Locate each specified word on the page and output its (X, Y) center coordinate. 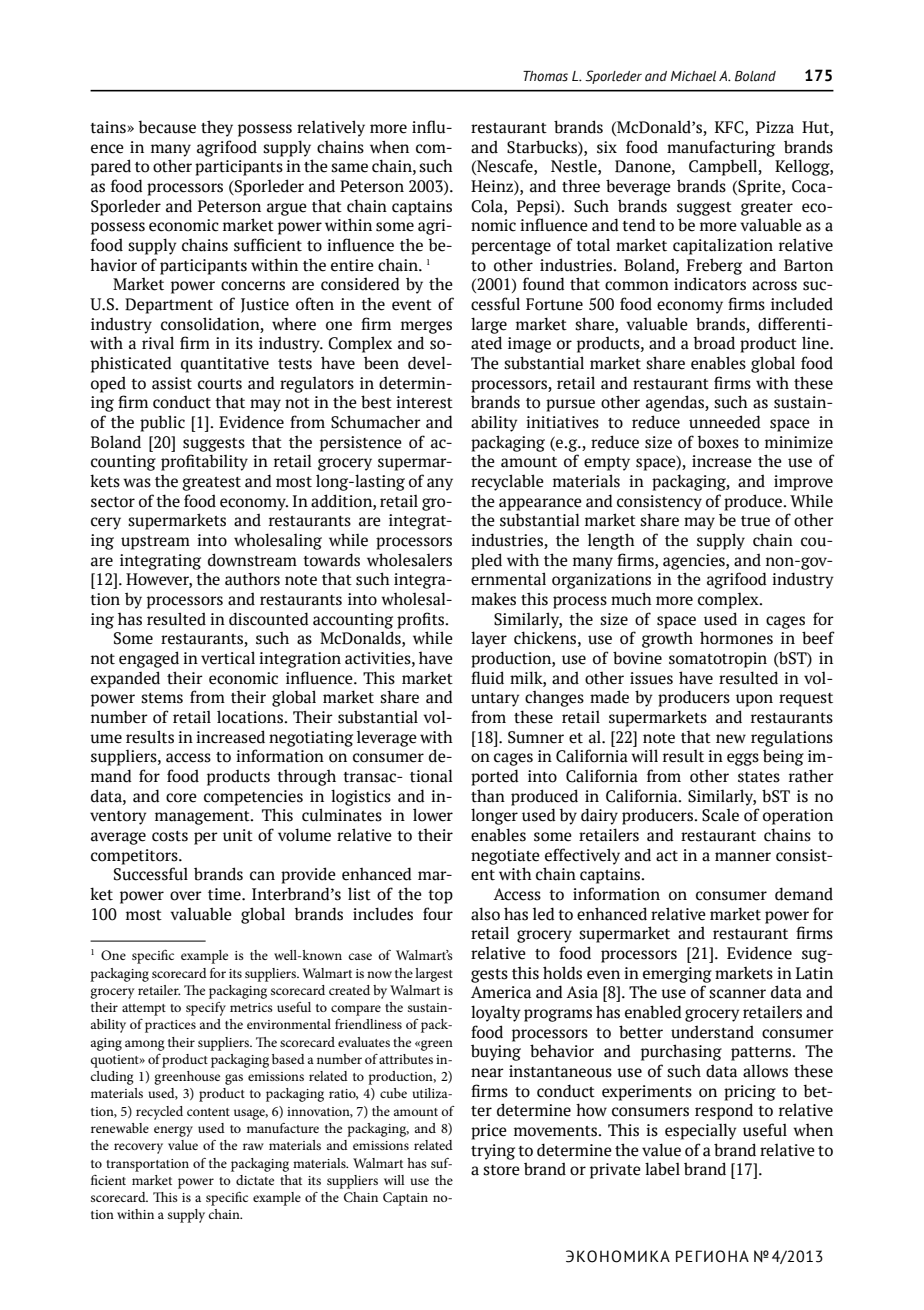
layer (489, 639)
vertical (228, 658)
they (217, 128)
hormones (736, 638)
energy (173, 1131)
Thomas (545, 76)
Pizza (775, 127)
